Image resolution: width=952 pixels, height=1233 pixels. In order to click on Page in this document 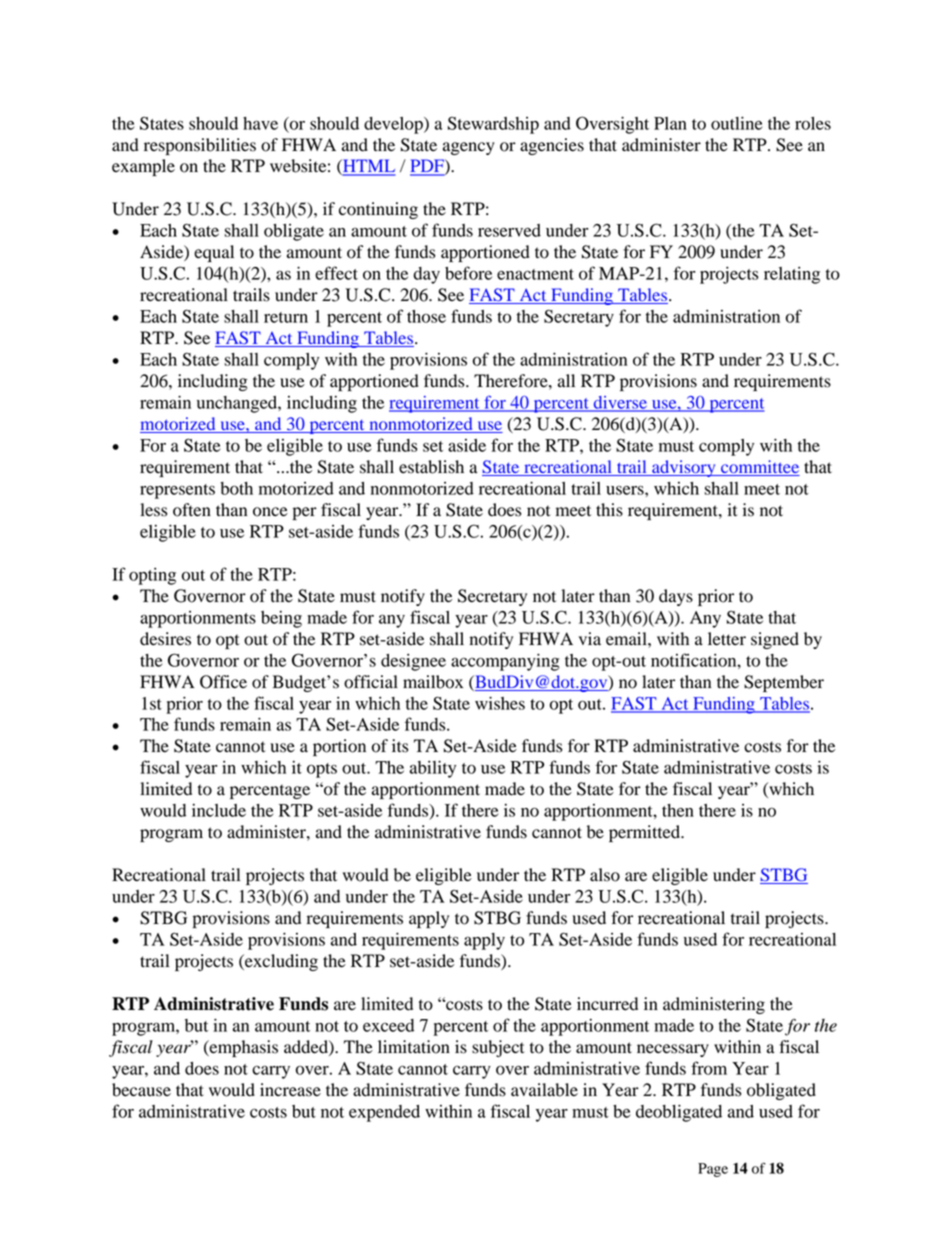, I will do `click(713, 1170)`.
